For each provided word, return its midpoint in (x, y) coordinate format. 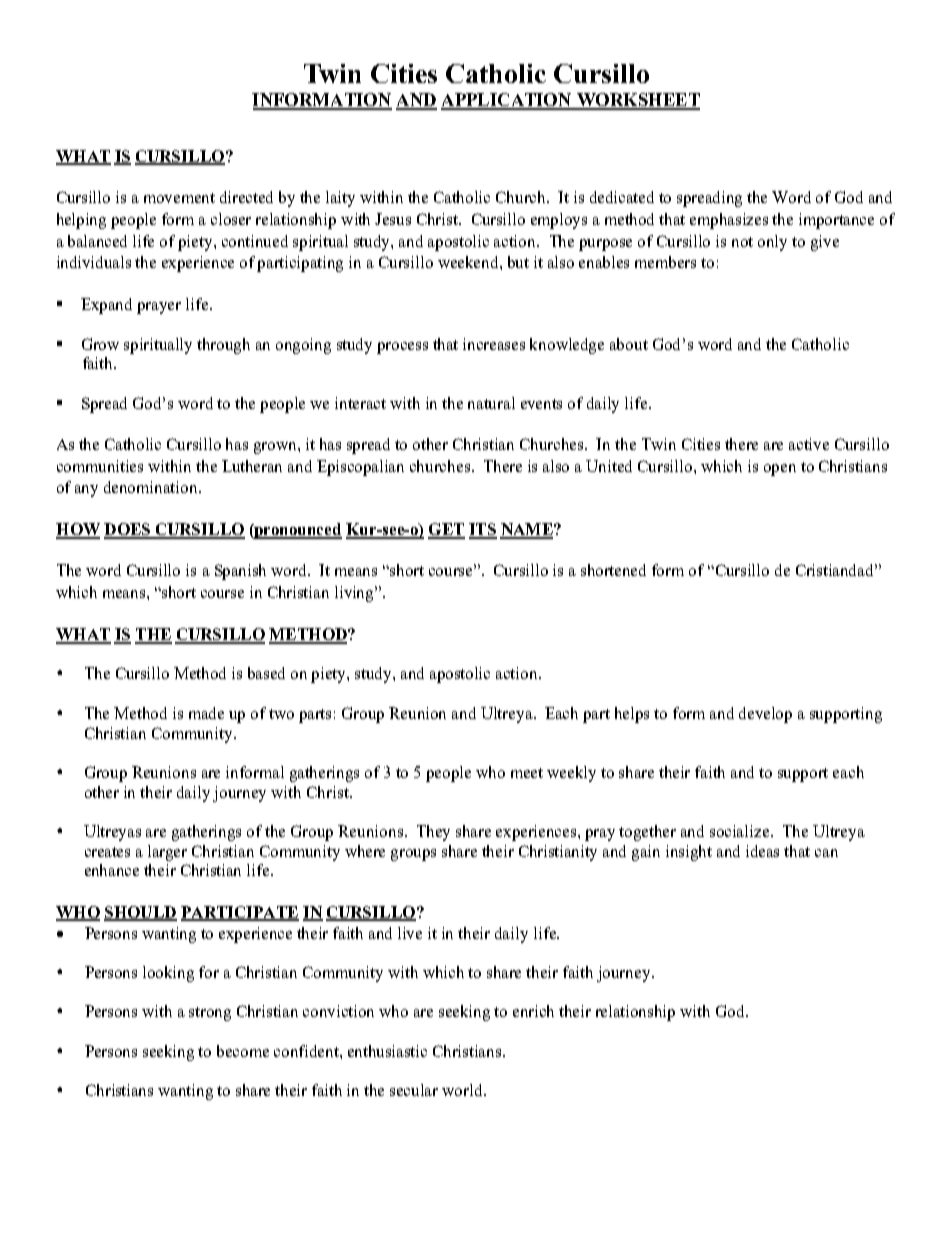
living (355, 594)
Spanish (240, 572)
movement (179, 198)
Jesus (393, 219)
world (463, 1090)
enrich (533, 1011)
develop (765, 715)
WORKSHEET (637, 101)
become (243, 1051)
